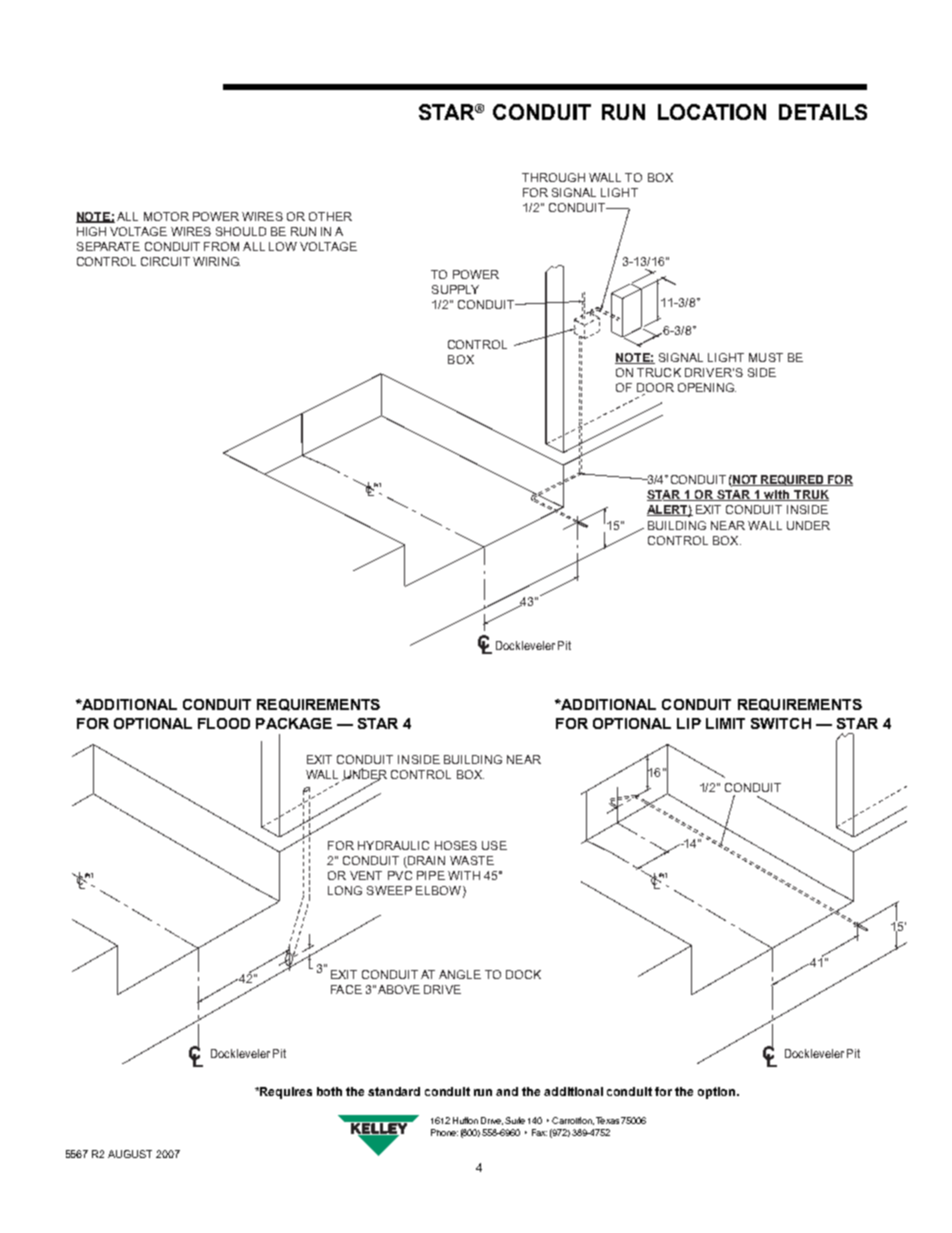 The height and width of the screenshot is (1233, 952). What do you see at coordinates (725, 723) in the screenshot?
I see `LIMIT` at bounding box center [725, 723].
